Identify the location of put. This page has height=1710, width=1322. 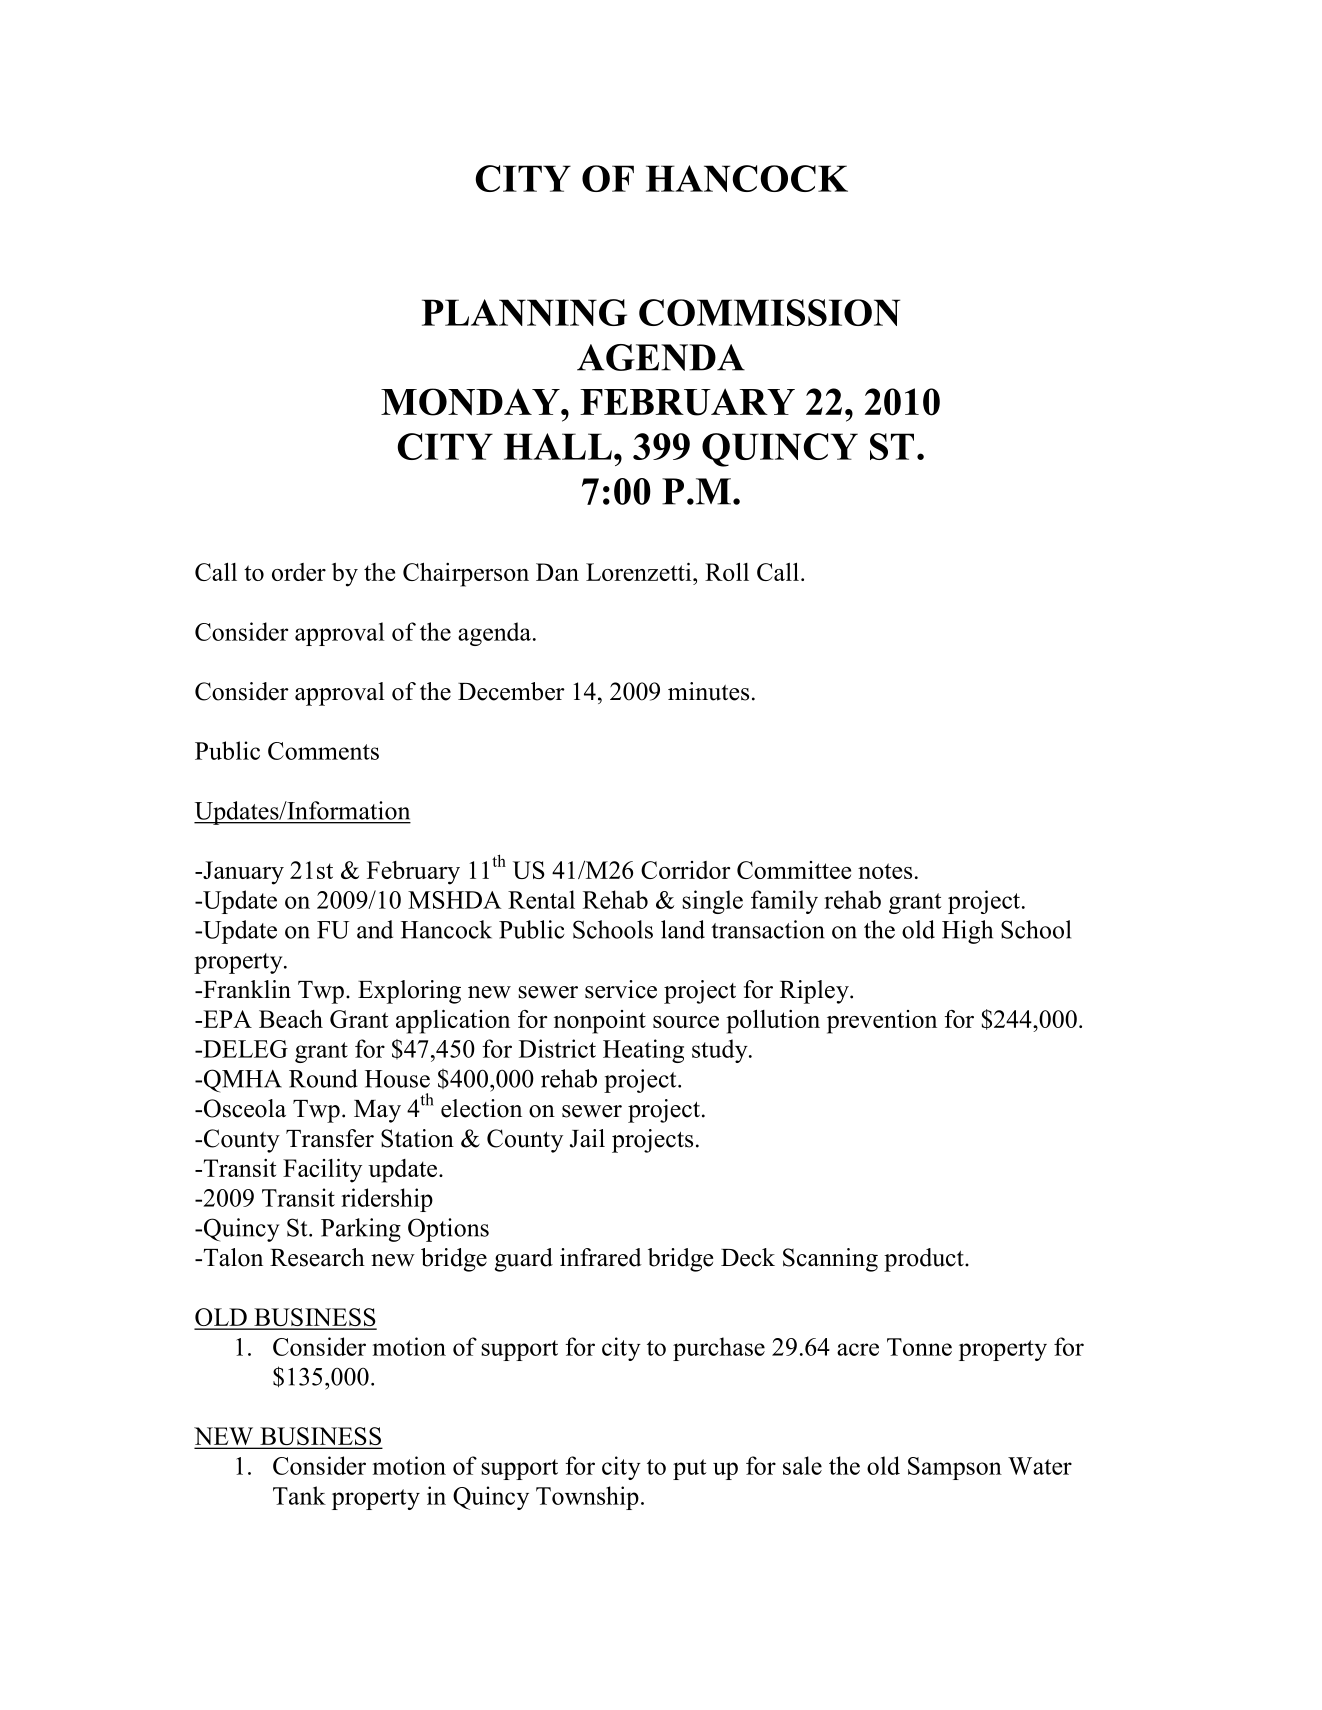
(690, 1469).
